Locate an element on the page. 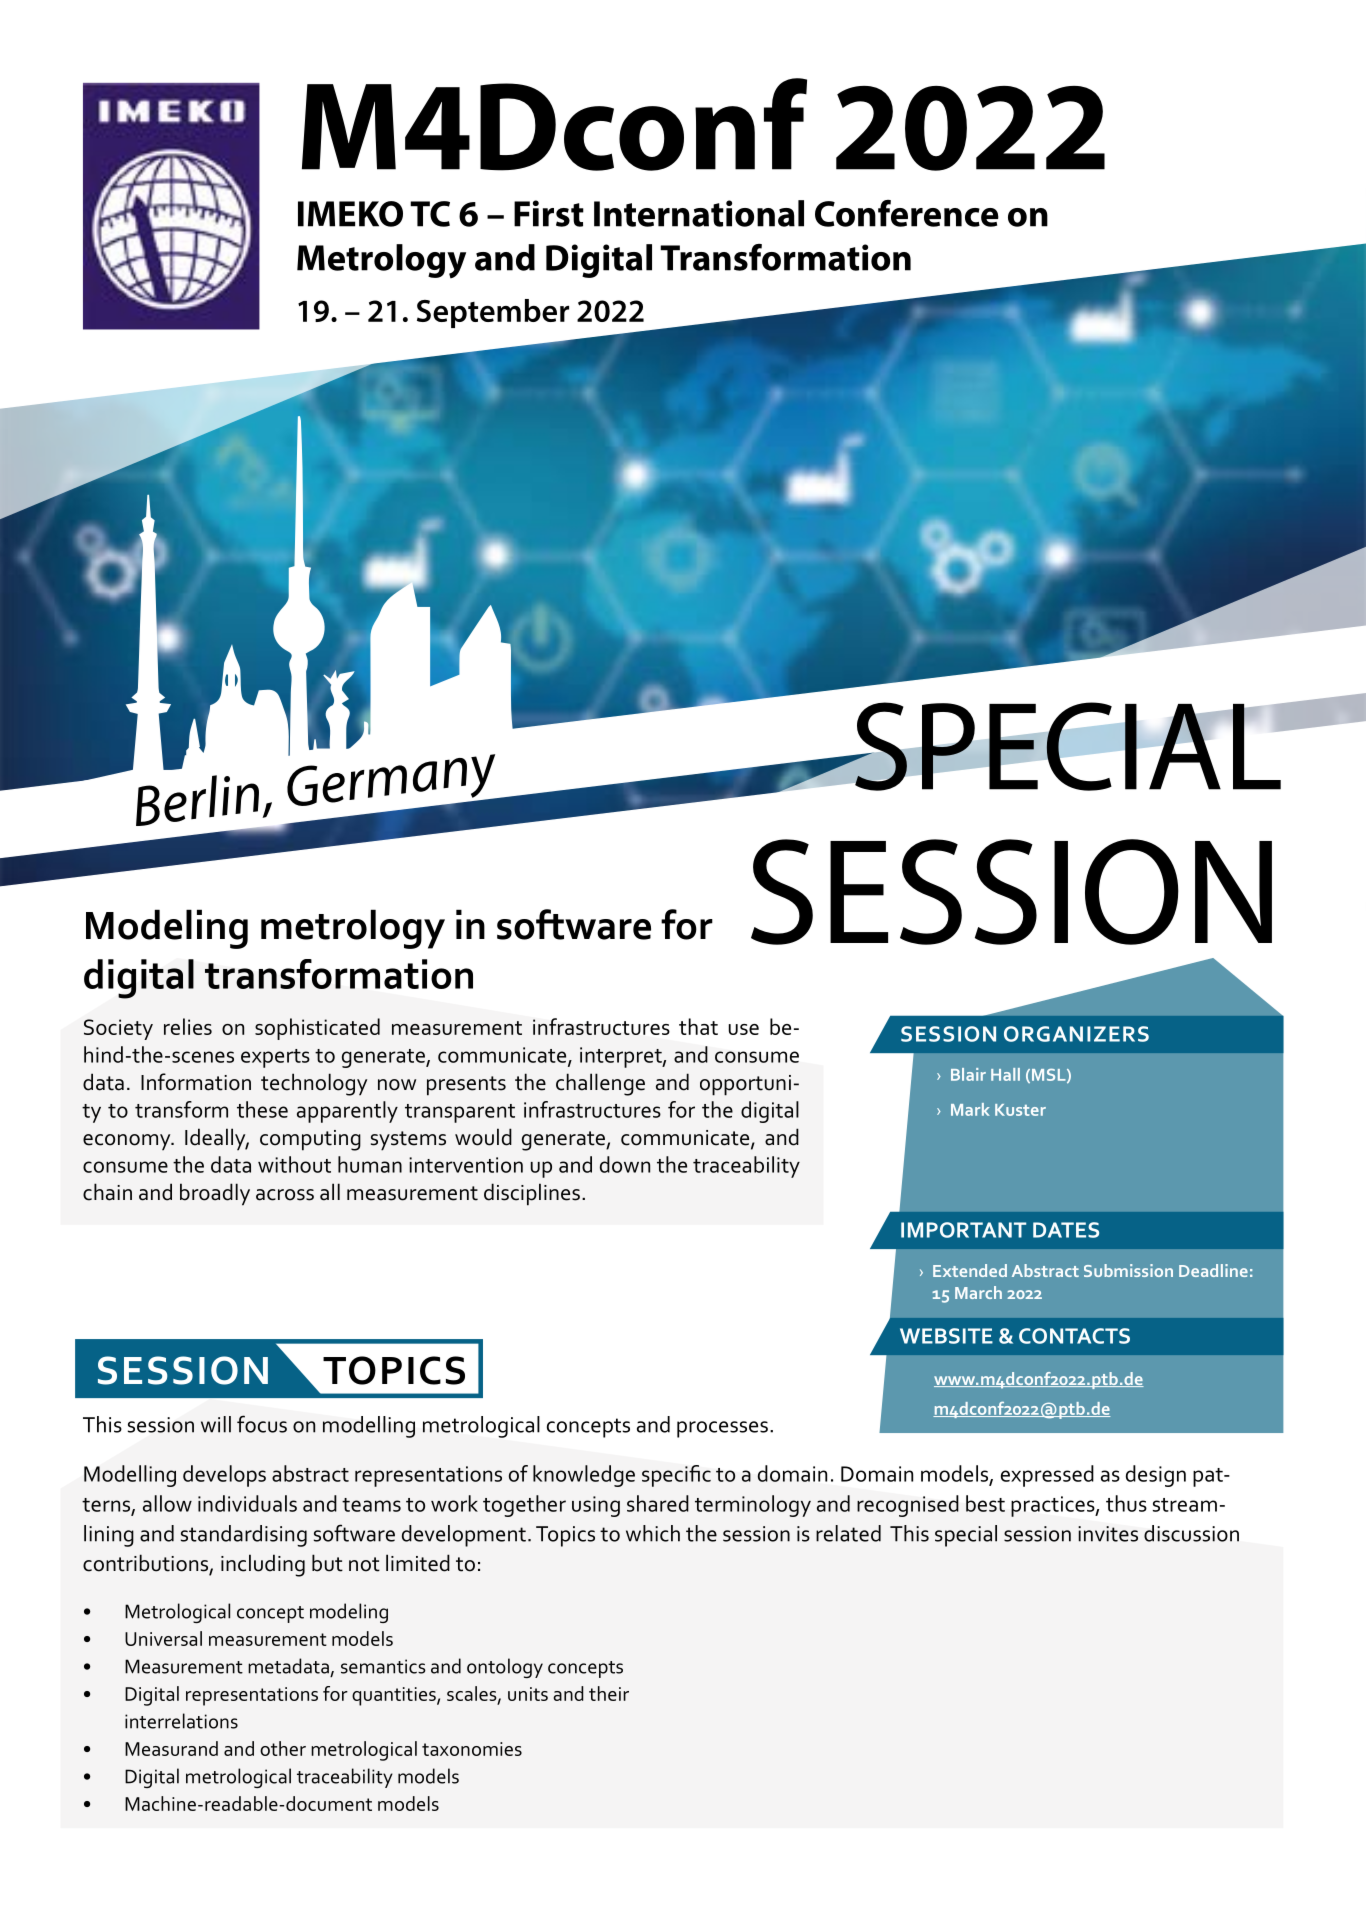 The width and height of the page is (1366, 1932). ORGANIZERS is located at coordinates (1076, 1034).
